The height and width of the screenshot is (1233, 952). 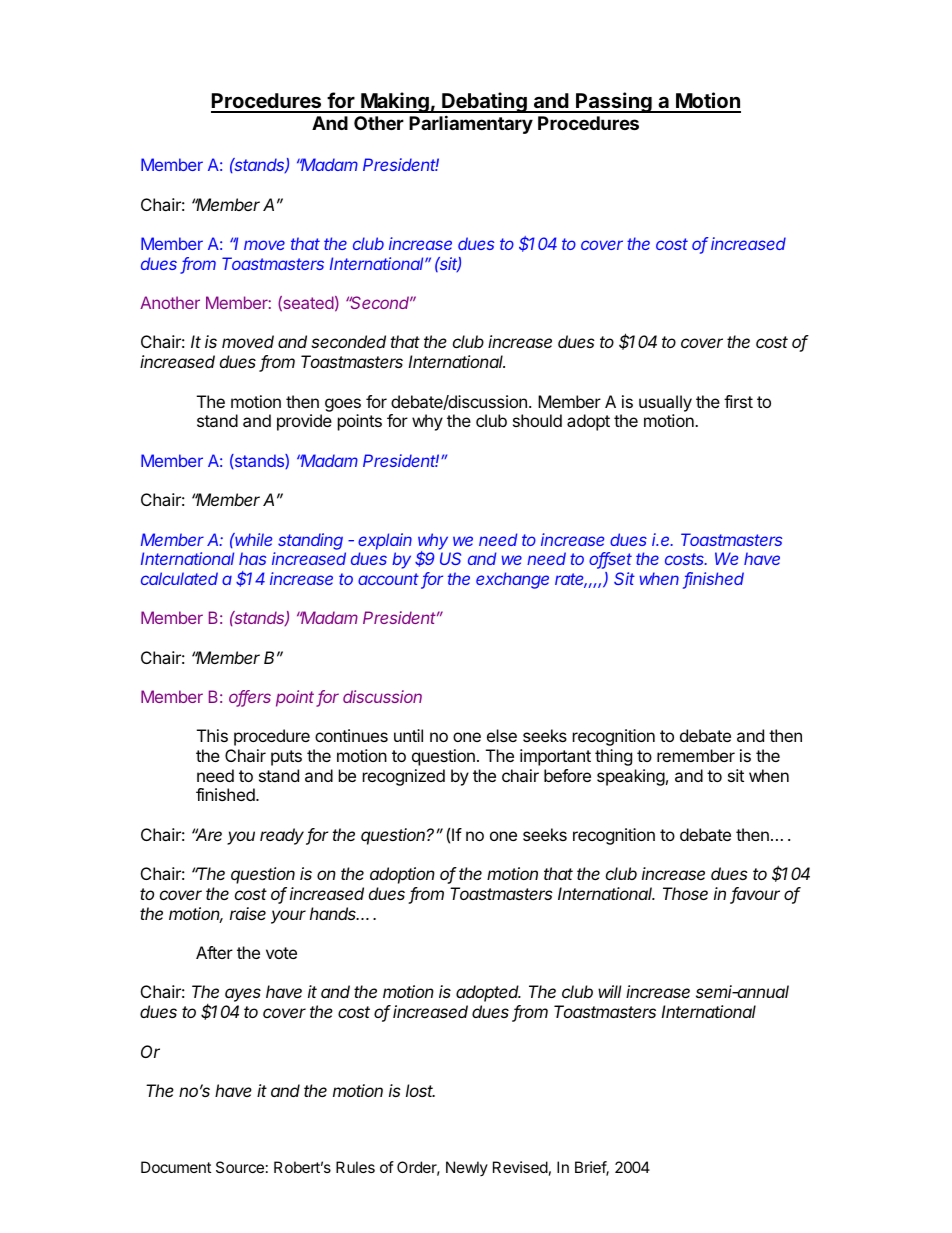 I want to click on usually, so click(x=665, y=403).
